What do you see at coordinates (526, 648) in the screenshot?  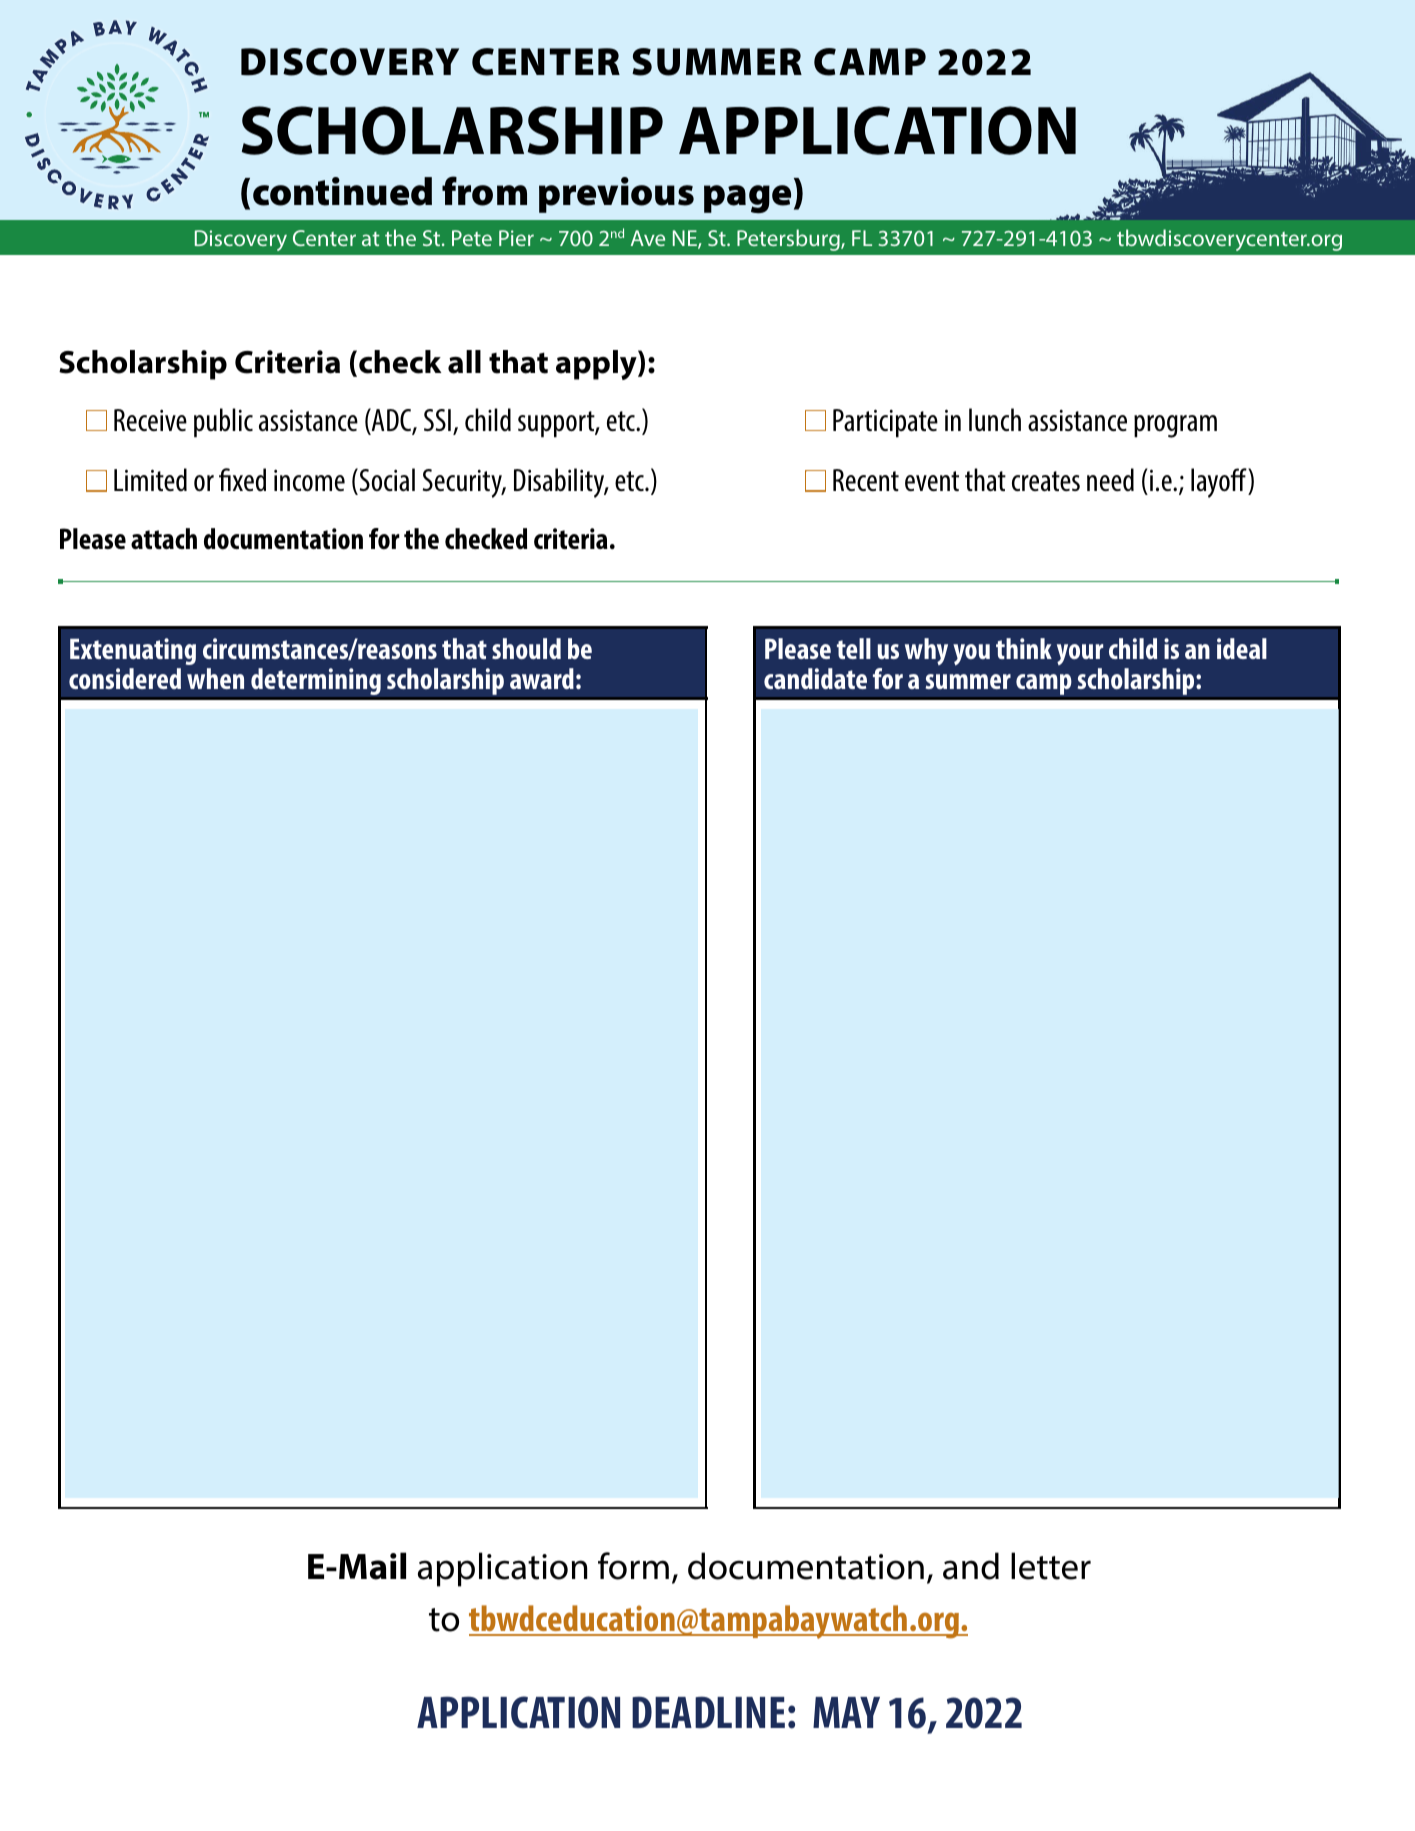 I see `should` at bounding box center [526, 648].
